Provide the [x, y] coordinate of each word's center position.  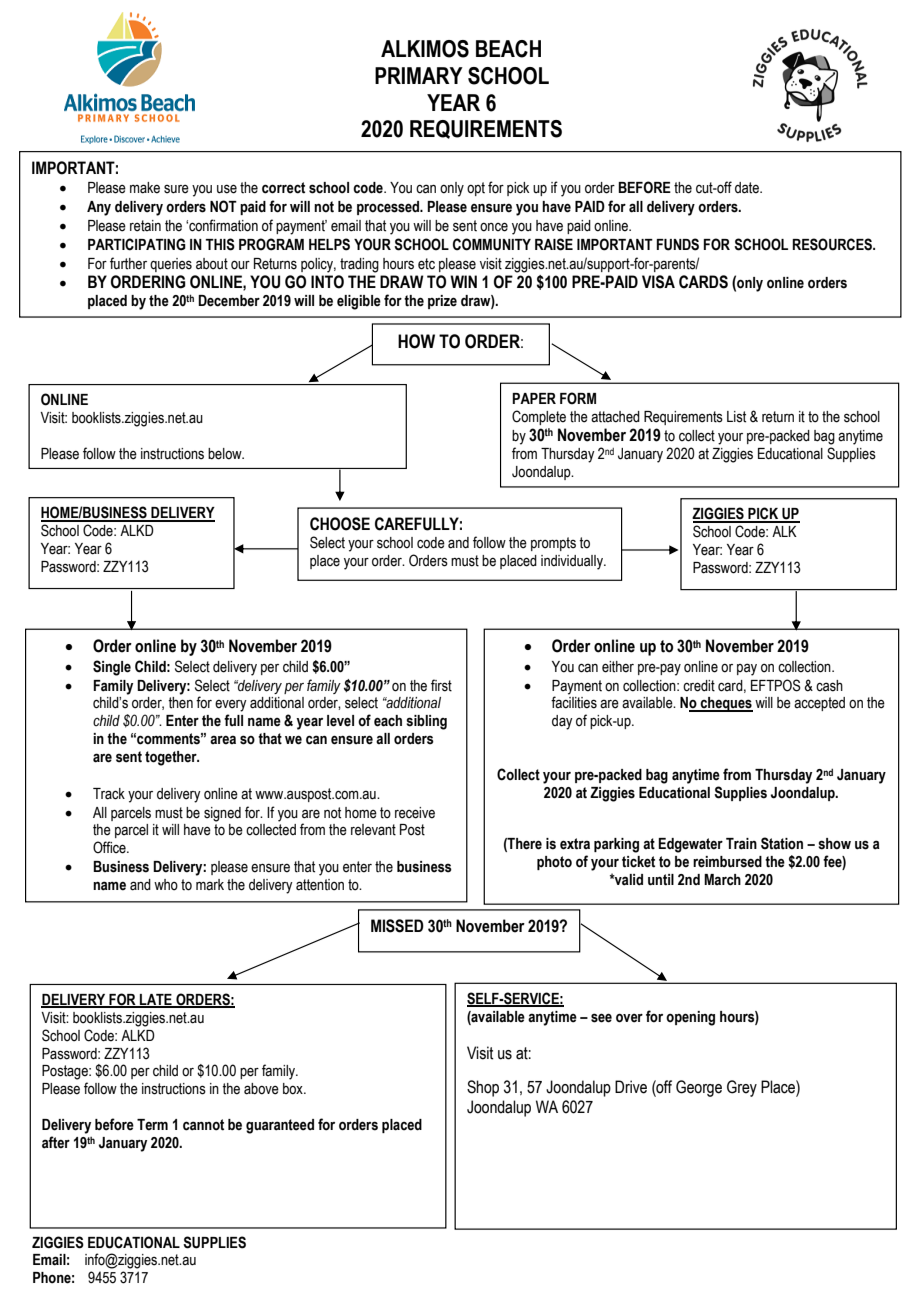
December [229, 301]
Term [152, 1125]
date [748, 188]
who [166, 885]
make [145, 188]
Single [112, 668]
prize [442, 302]
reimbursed [727, 862]
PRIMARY [419, 75]
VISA [658, 282]
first [441, 685]
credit [699, 686]
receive [415, 813]
